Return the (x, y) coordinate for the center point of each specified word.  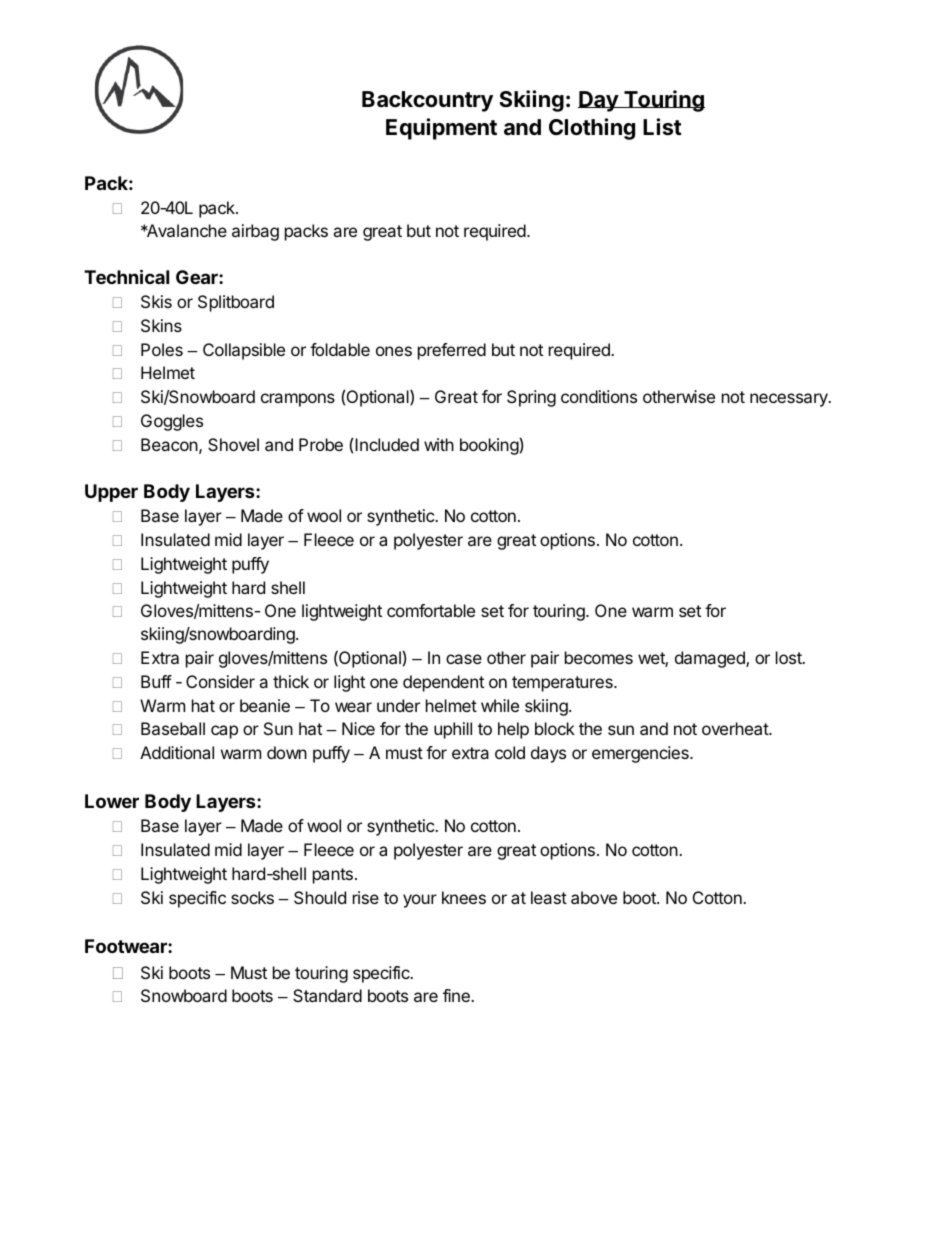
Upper (111, 493)
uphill (453, 730)
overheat (736, 728)
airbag (255, 232)
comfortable (431, 610)
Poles (162, 349)
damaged (711, 659)
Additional (177, 752)
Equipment (441, 129)
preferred (452, 351)
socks (252, 897)
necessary (790, 400)
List (662, 127)
